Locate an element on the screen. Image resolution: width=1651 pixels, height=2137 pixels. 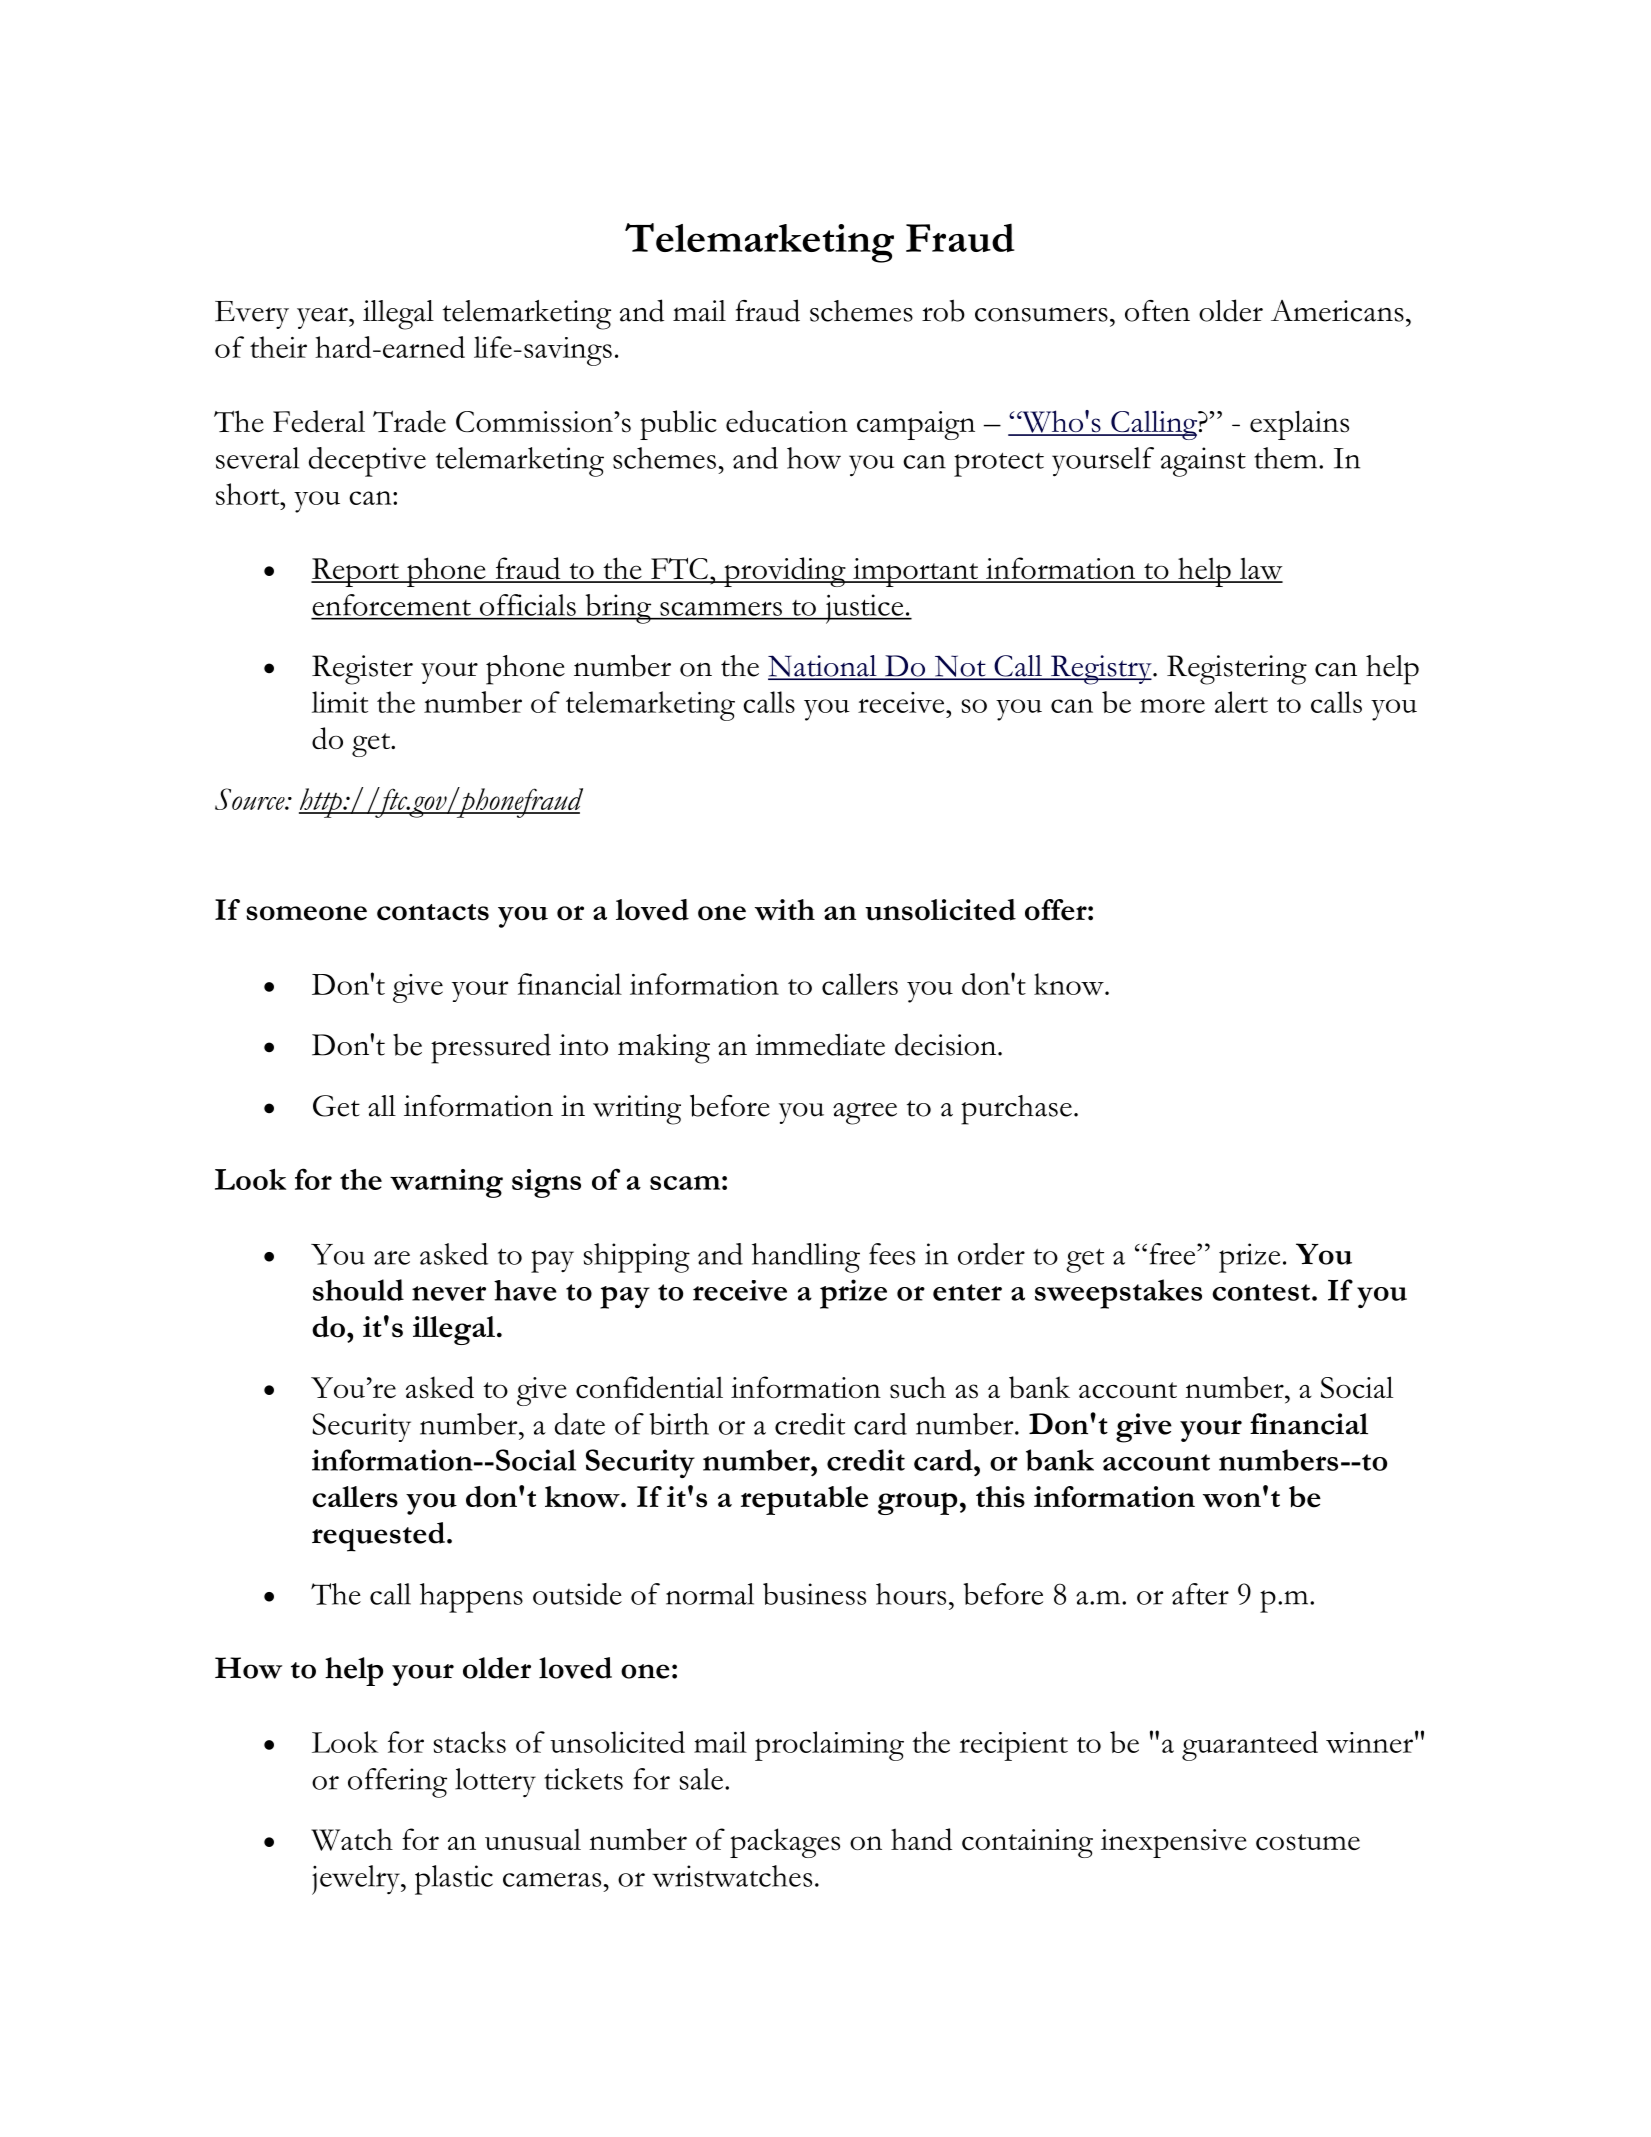
year is located at coordinates (323, 318).
